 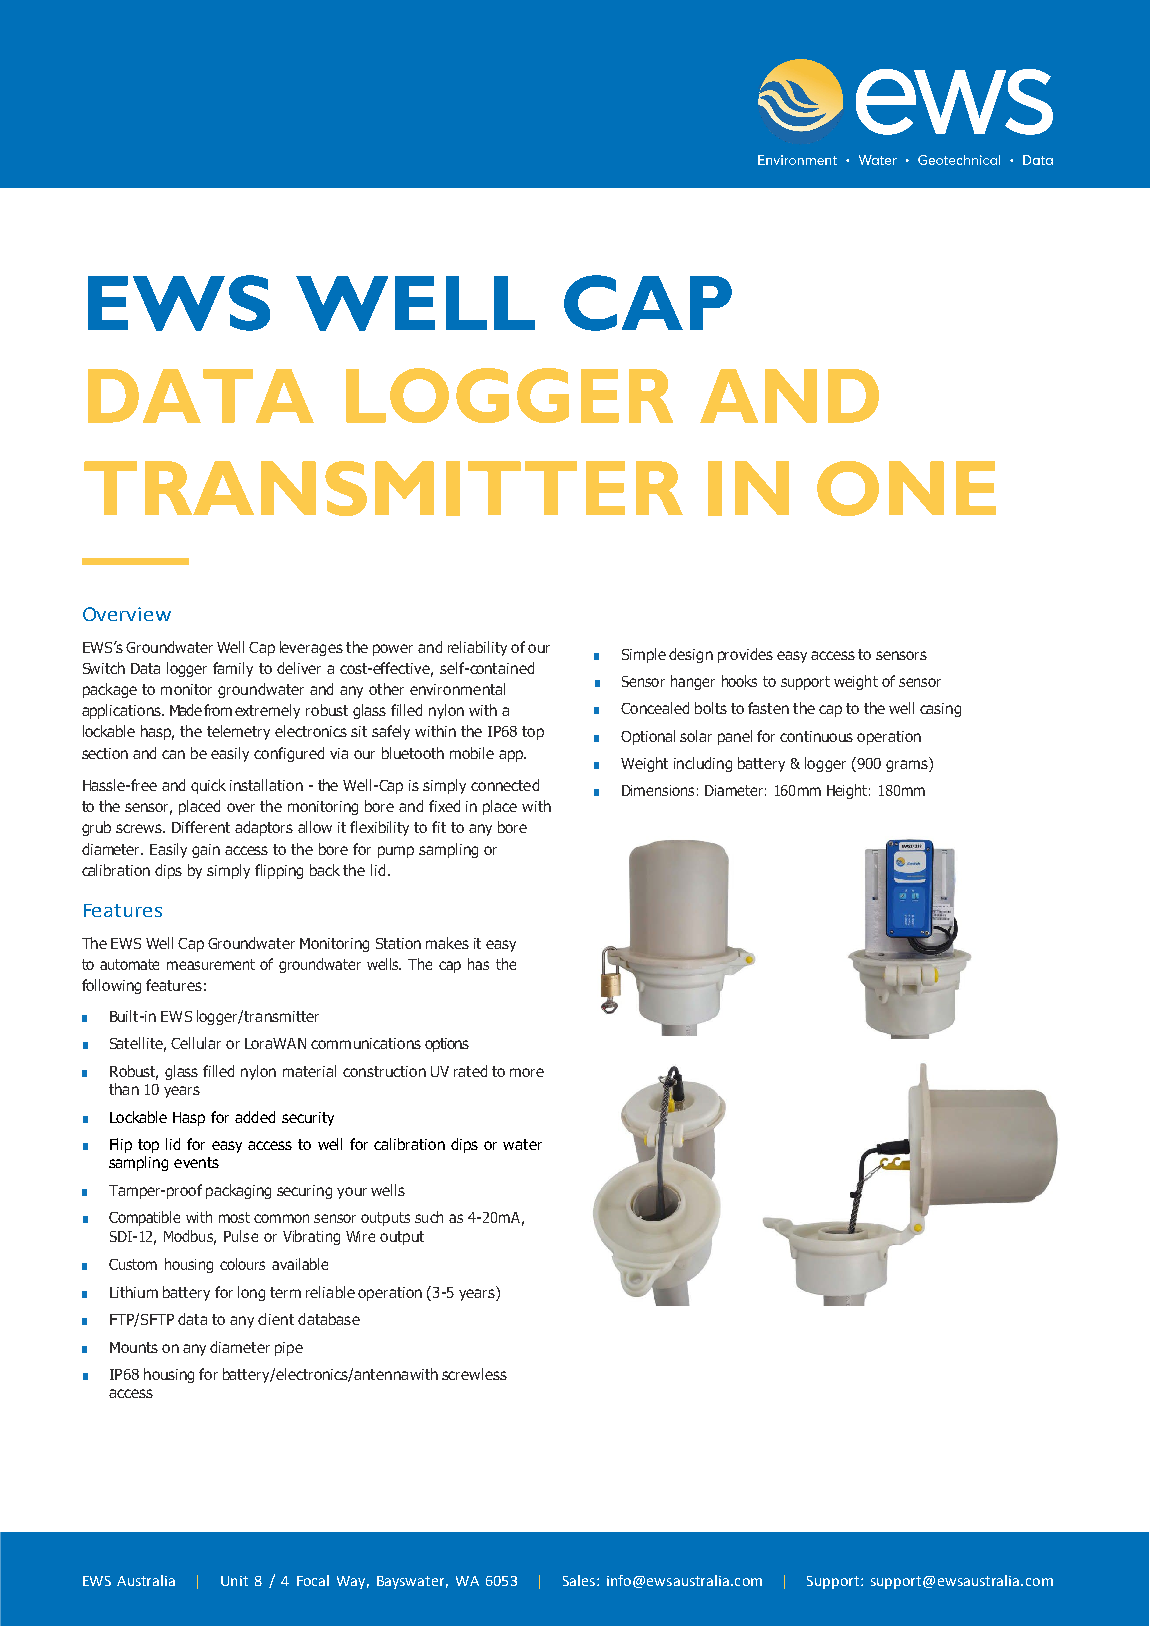 What do you see at coordinates (234, 1581) in the screenshot?
I see `Unit` at bounding box center [234, 1581].
